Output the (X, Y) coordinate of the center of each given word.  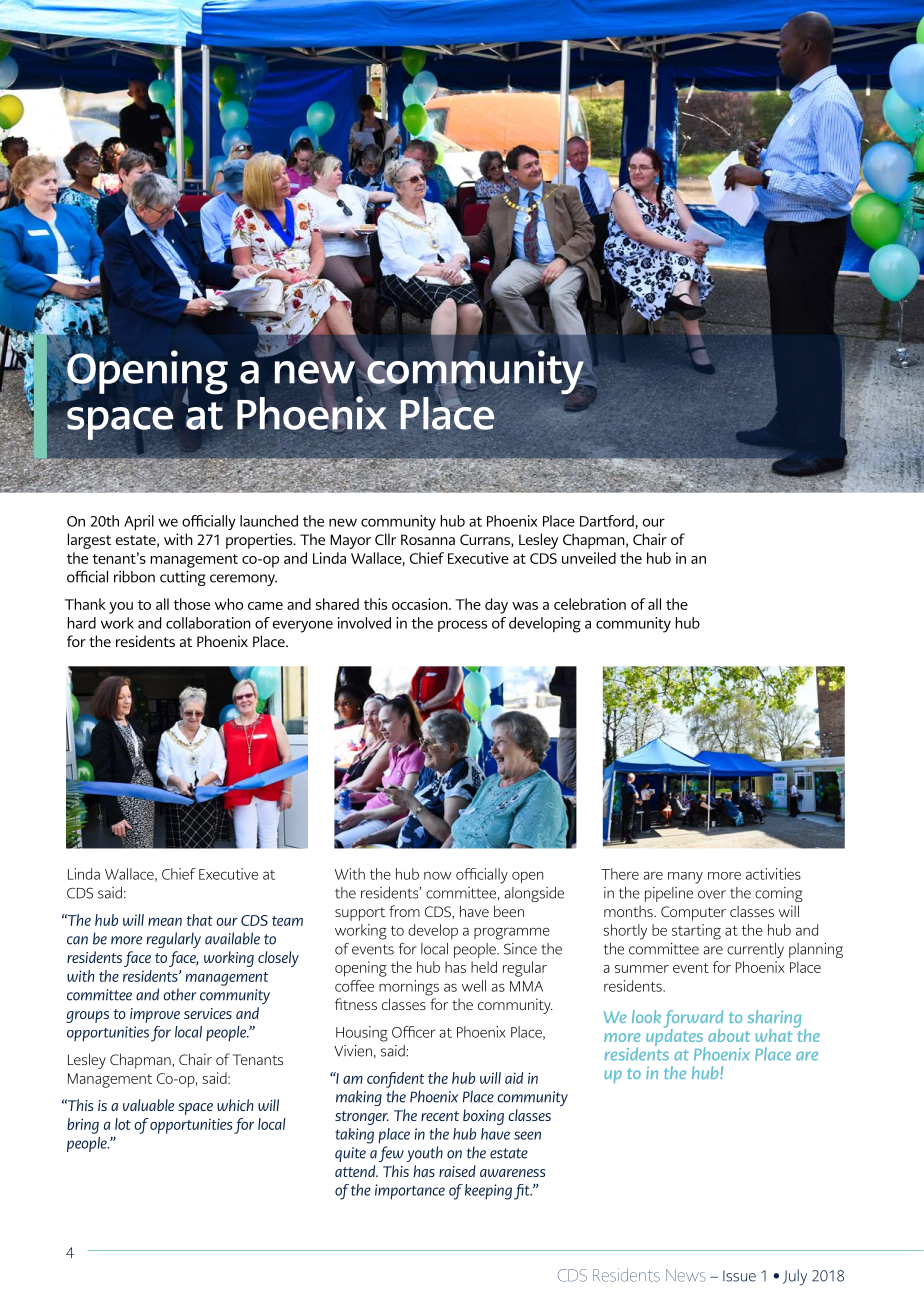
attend (356, 1171)
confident (395, 1080)
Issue (739, 1276)
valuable (148, 1105)
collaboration (208, 623)
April (139, 523)
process (462, 626)
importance (410, 1192)
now (437, 876)
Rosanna (428, 539)
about (729, 1035)
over (712, 894)
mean (165, 922)
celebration (590, 604)
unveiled (589, 558)
